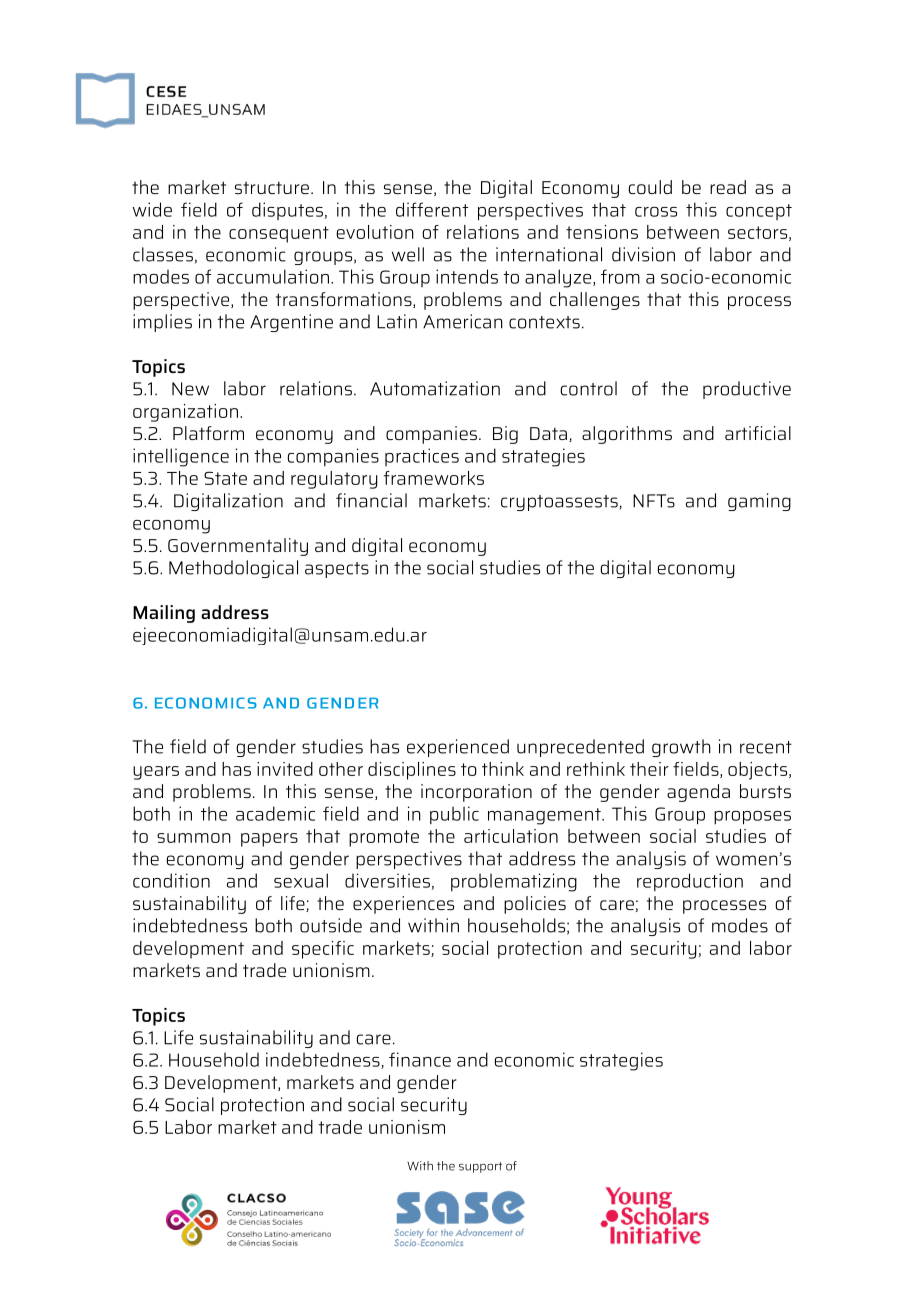 This image has height=1308, width=924. What do you see at coordinates (759, 502) in the image?
I see `gaming` at bounding box center [759, 502].
